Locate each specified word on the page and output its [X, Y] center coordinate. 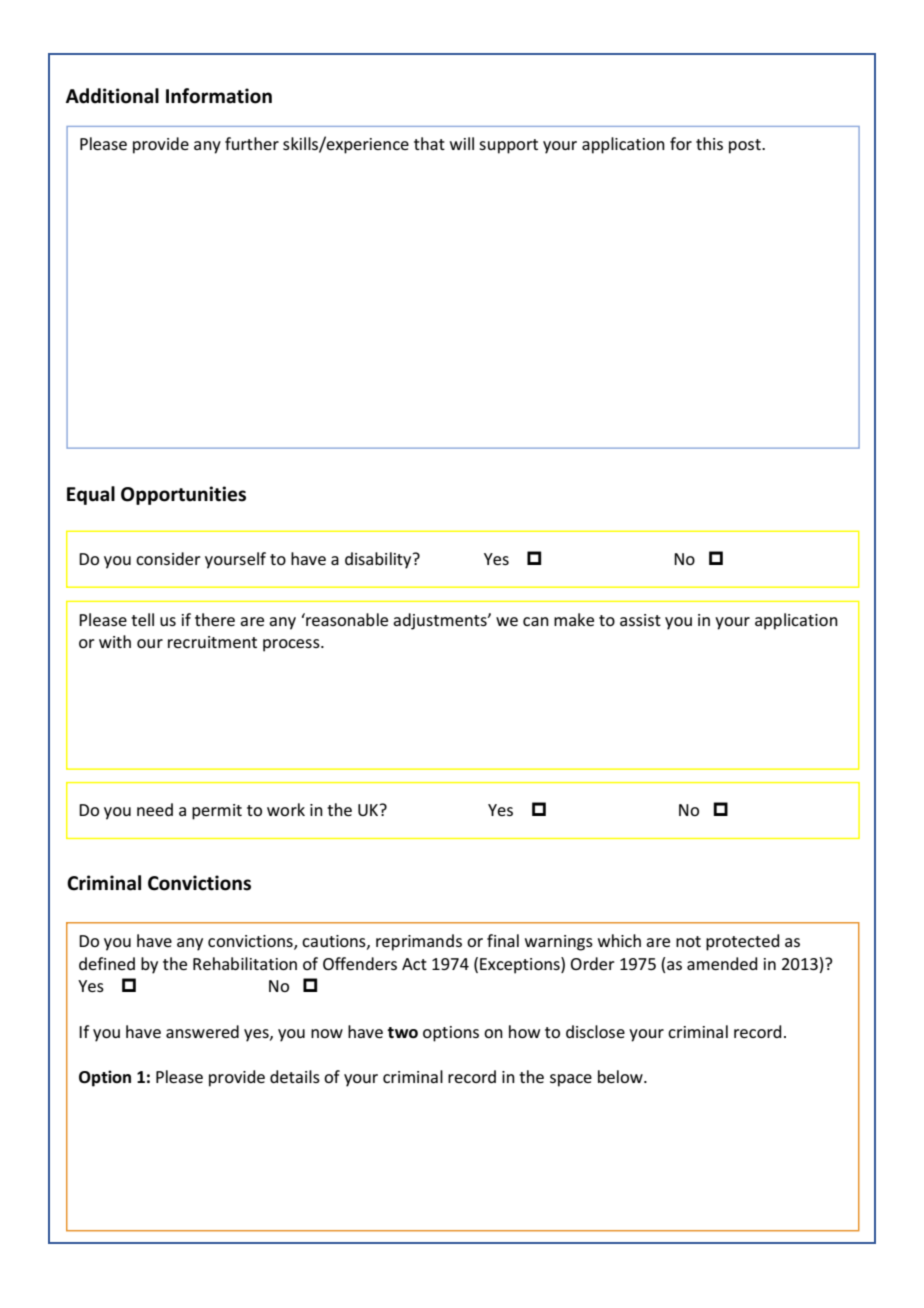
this [709, 143]
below [621, 1076]
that [429, 143]
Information [219, 96]
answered [202, 1031]
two [402, 1033]
